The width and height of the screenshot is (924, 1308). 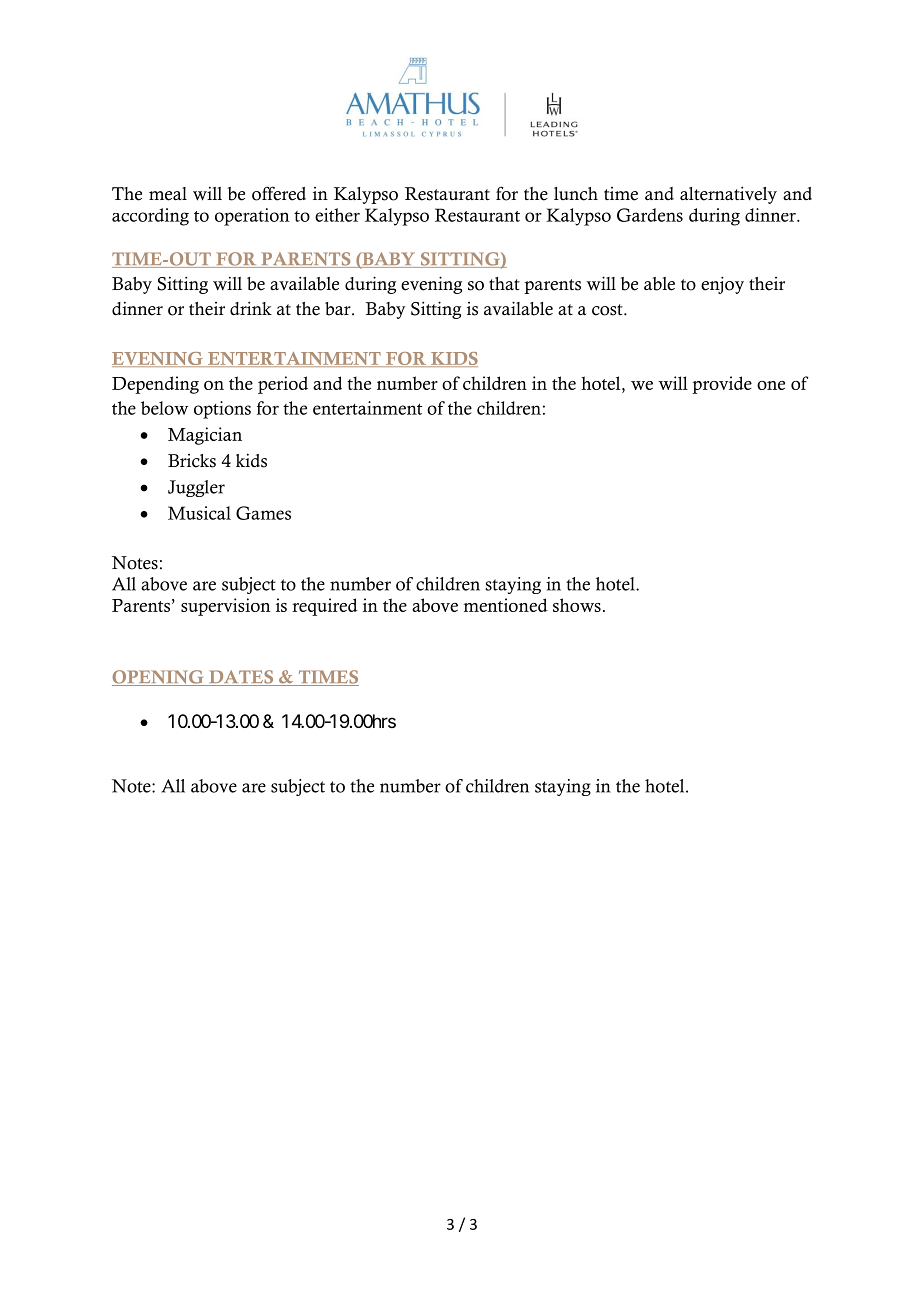 I want to click on provide, so click(x=722, y=385).
